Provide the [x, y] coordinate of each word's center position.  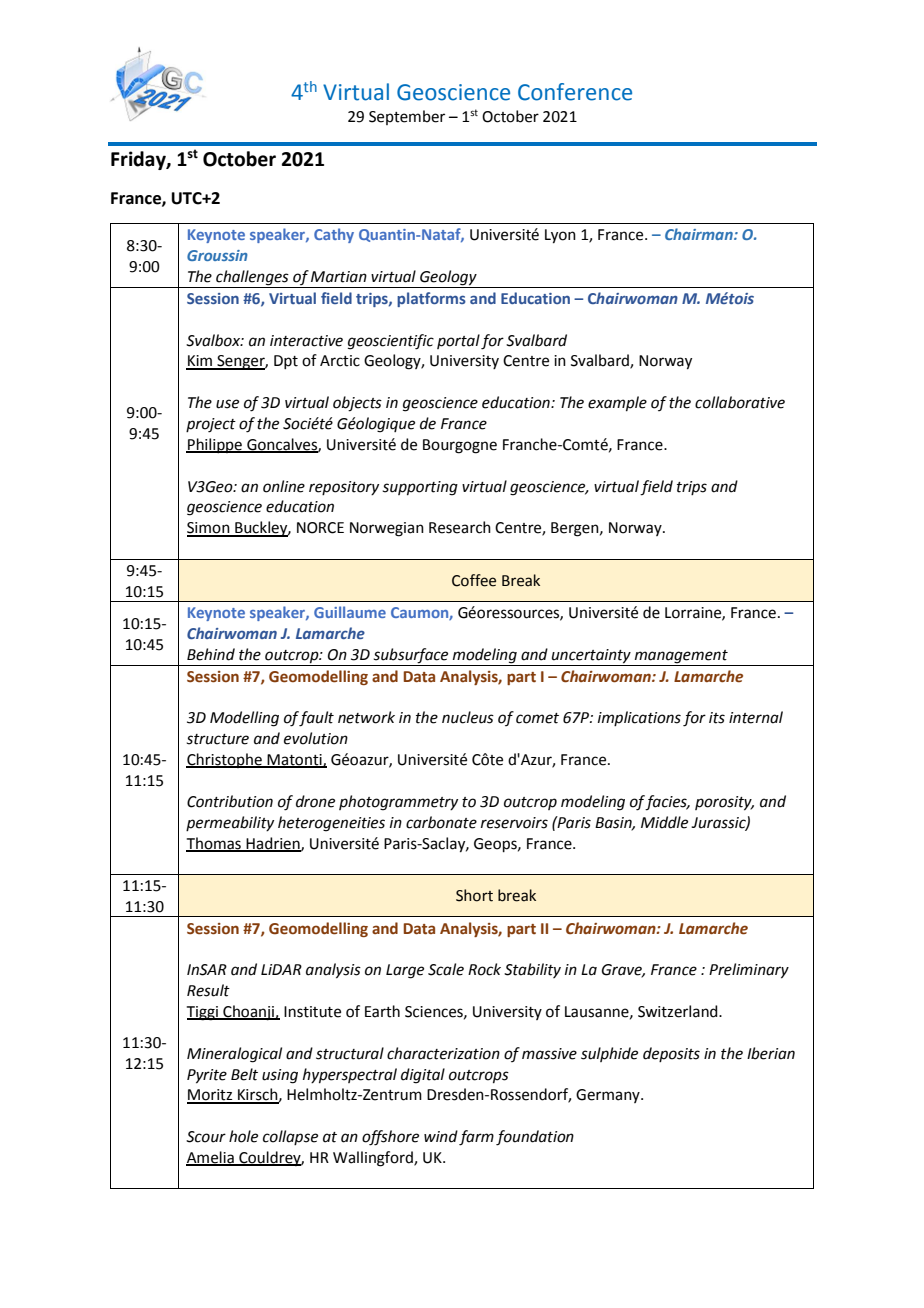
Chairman [700, 234]
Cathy [334, 235]
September [407, 117]
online [284, 486]
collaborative [740, 402]
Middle [664, 822]
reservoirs [514, 823]
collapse [290, 1137]
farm [476, 1138]
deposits [671, 1054]
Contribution [230, 801]
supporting [420, 488]
